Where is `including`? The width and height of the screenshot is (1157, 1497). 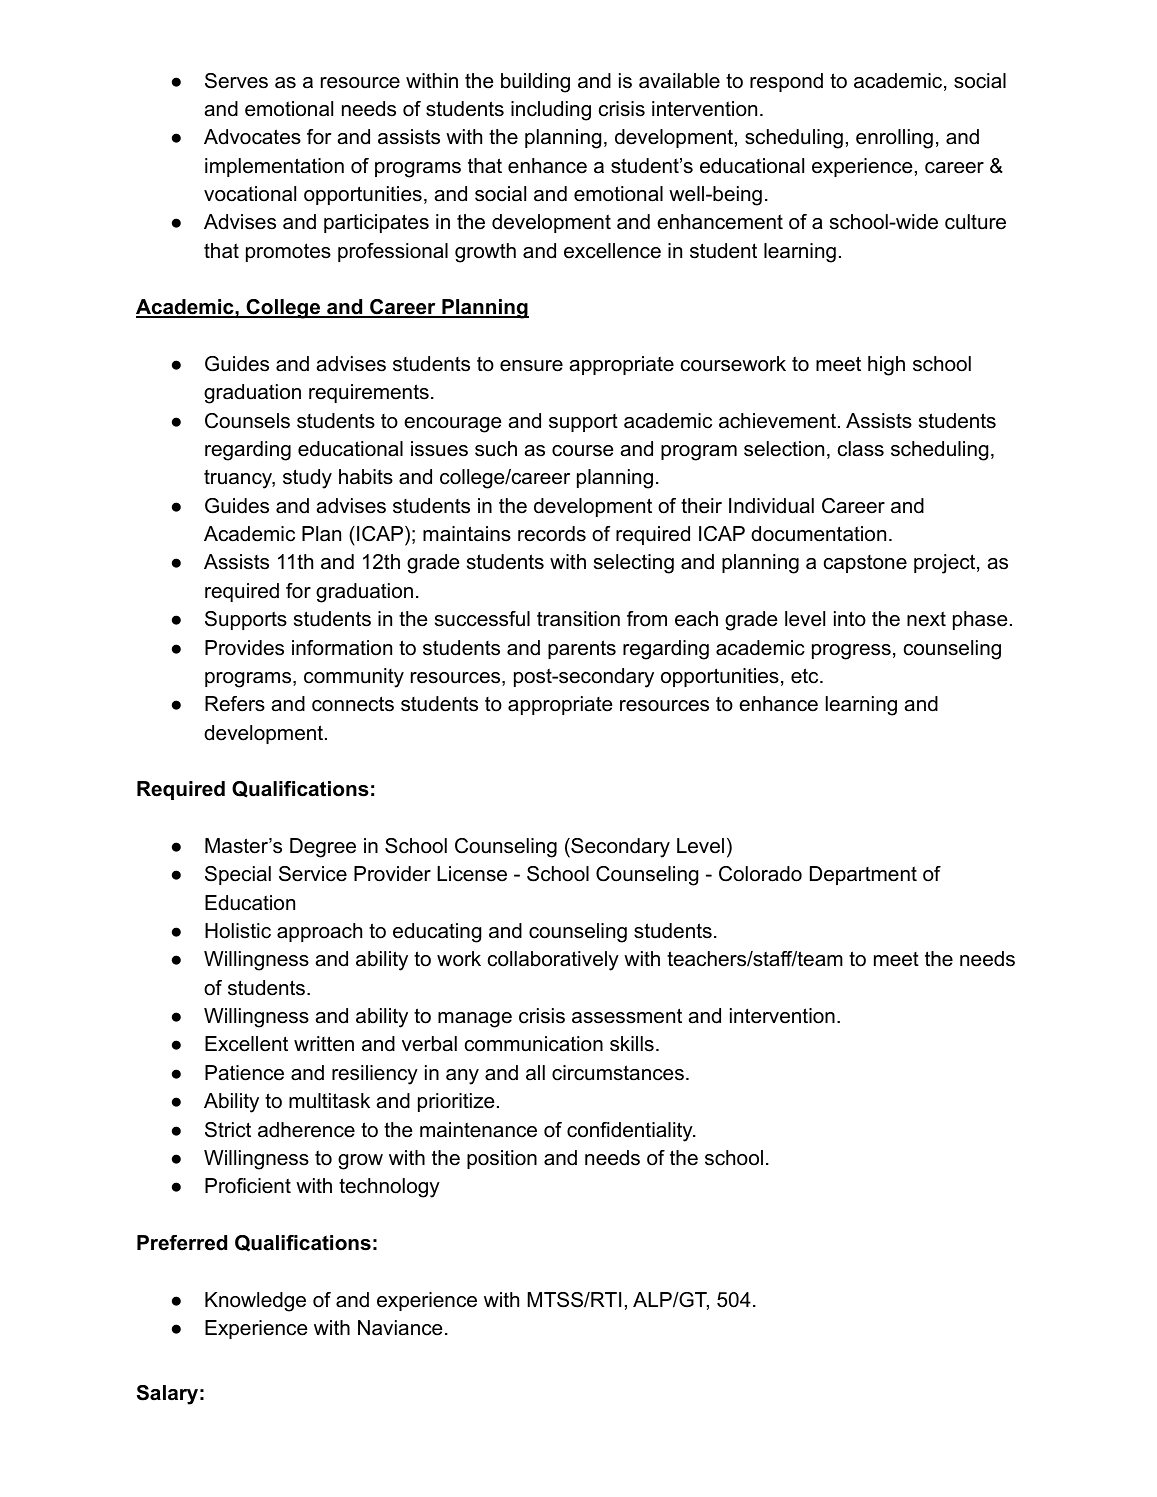
including is located at coordinates (551, 111).
